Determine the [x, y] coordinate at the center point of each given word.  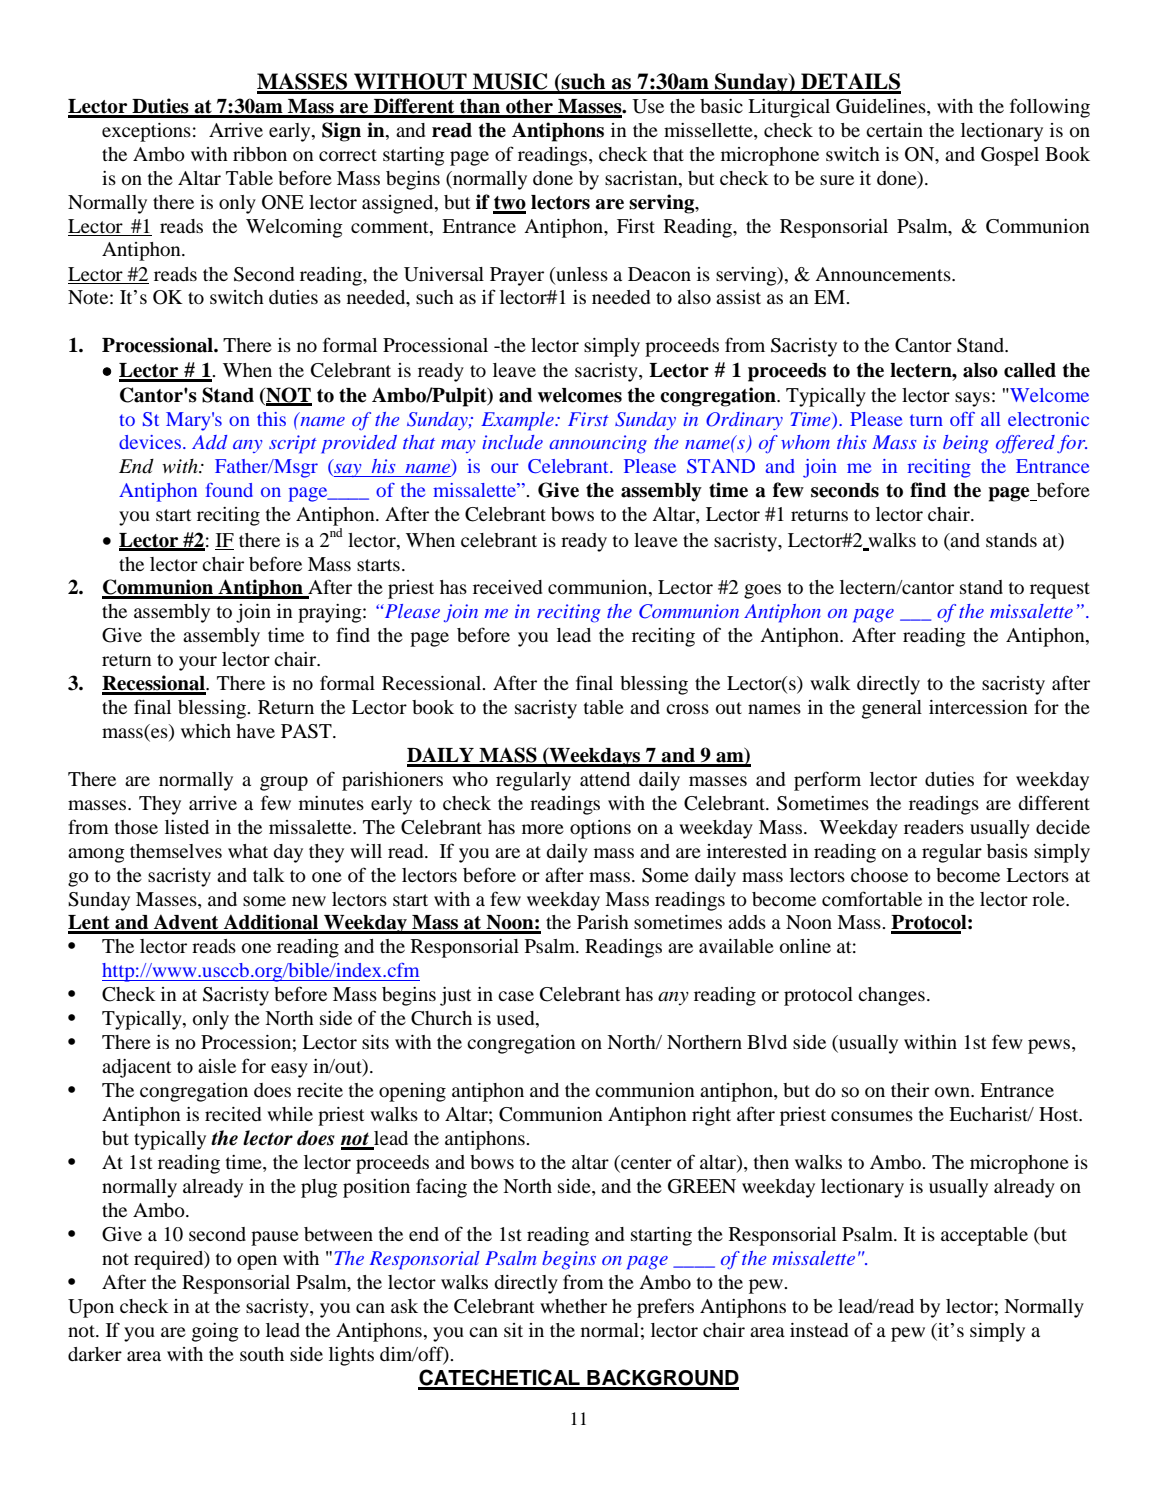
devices [150, 442]
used [516, 1019]
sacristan [642, 178]
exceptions [146, 132]
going [215, 1332]
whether [573, 1306]
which [206, 731]
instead [819, 1330]
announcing [598, 444]
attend [605, 779]
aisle [217, 1066]
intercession [978, 707]
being [965, 444]
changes [891, 996]
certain [894, 130]
